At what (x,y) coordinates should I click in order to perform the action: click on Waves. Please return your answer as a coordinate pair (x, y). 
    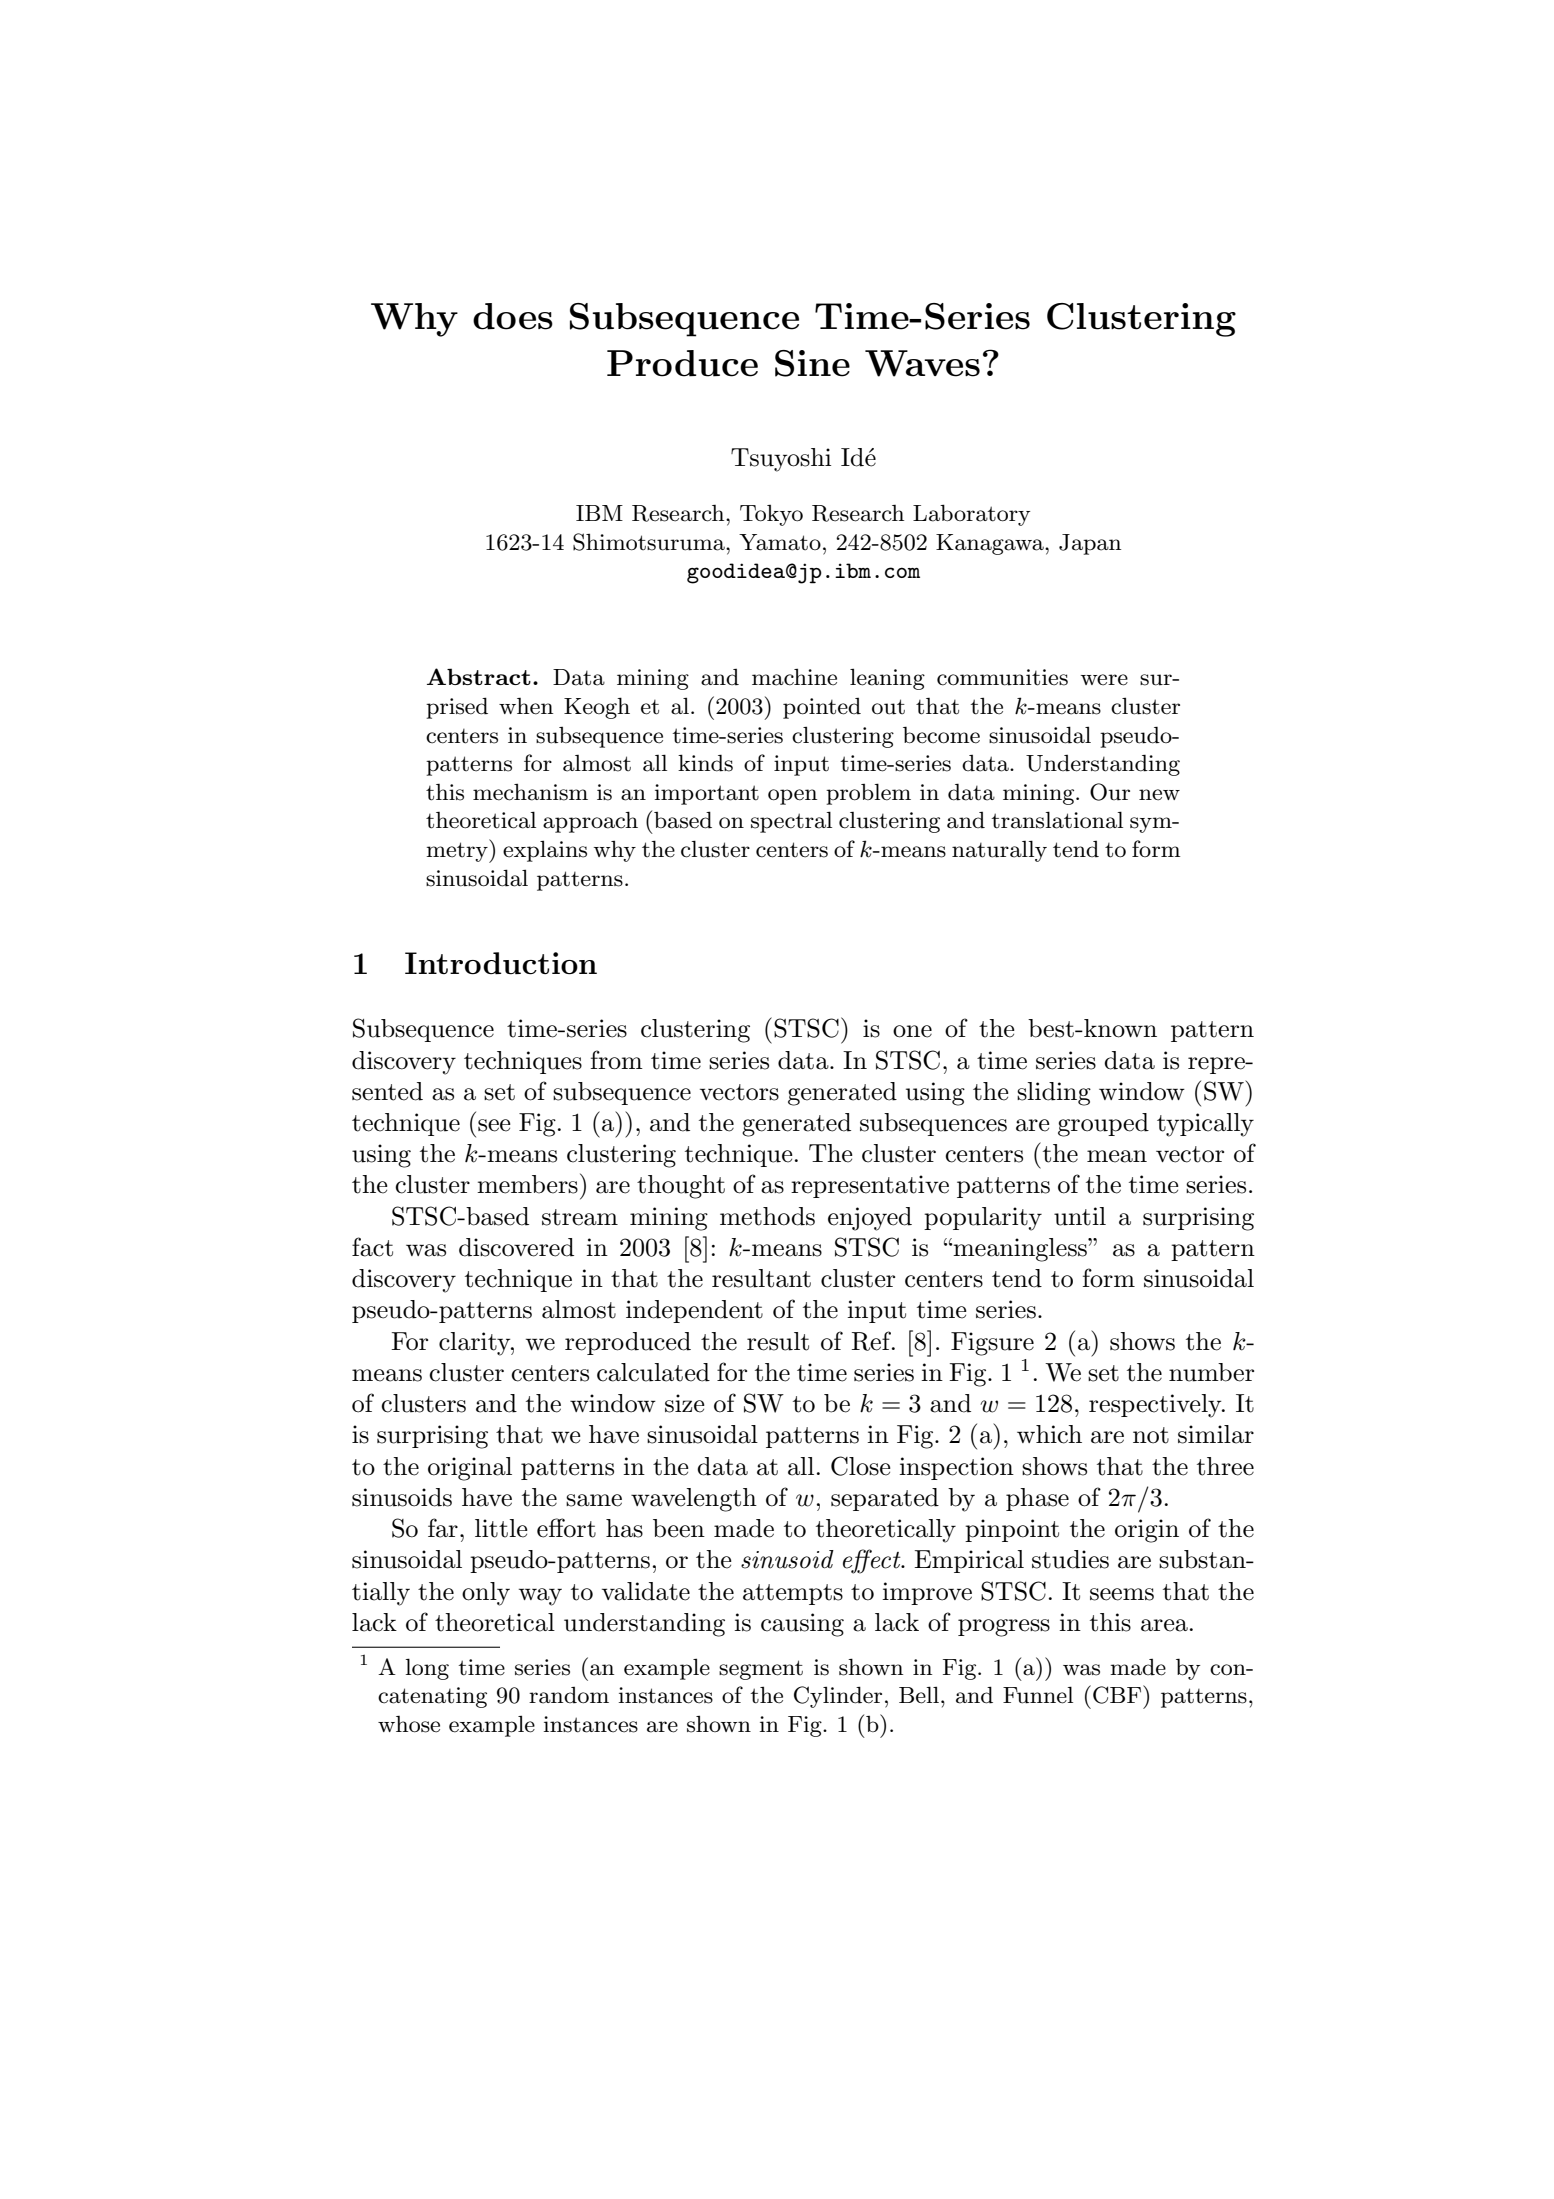
    Looking at the image, I should click on (922, 363).
